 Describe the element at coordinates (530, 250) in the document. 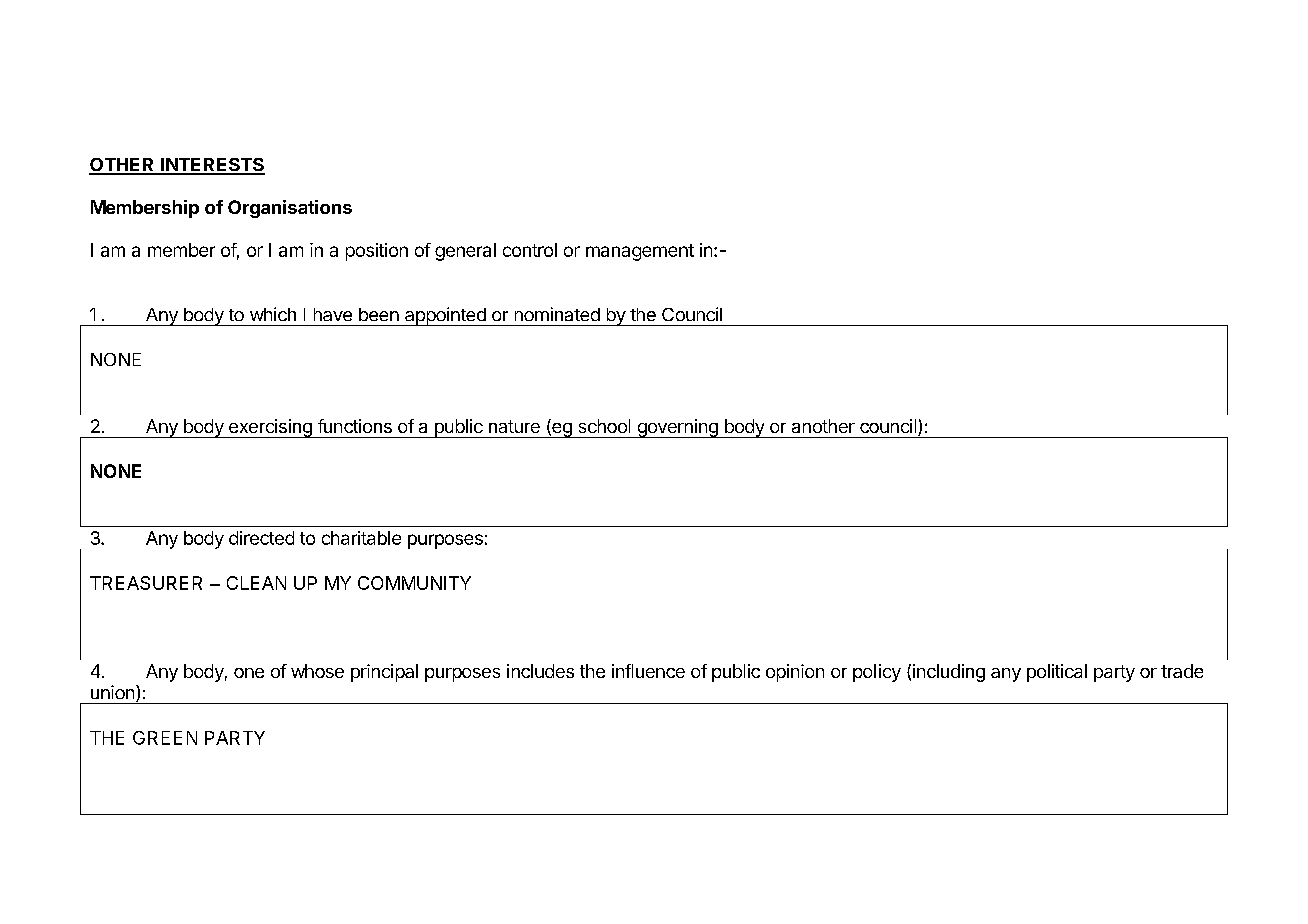

I see `control` at that location.
